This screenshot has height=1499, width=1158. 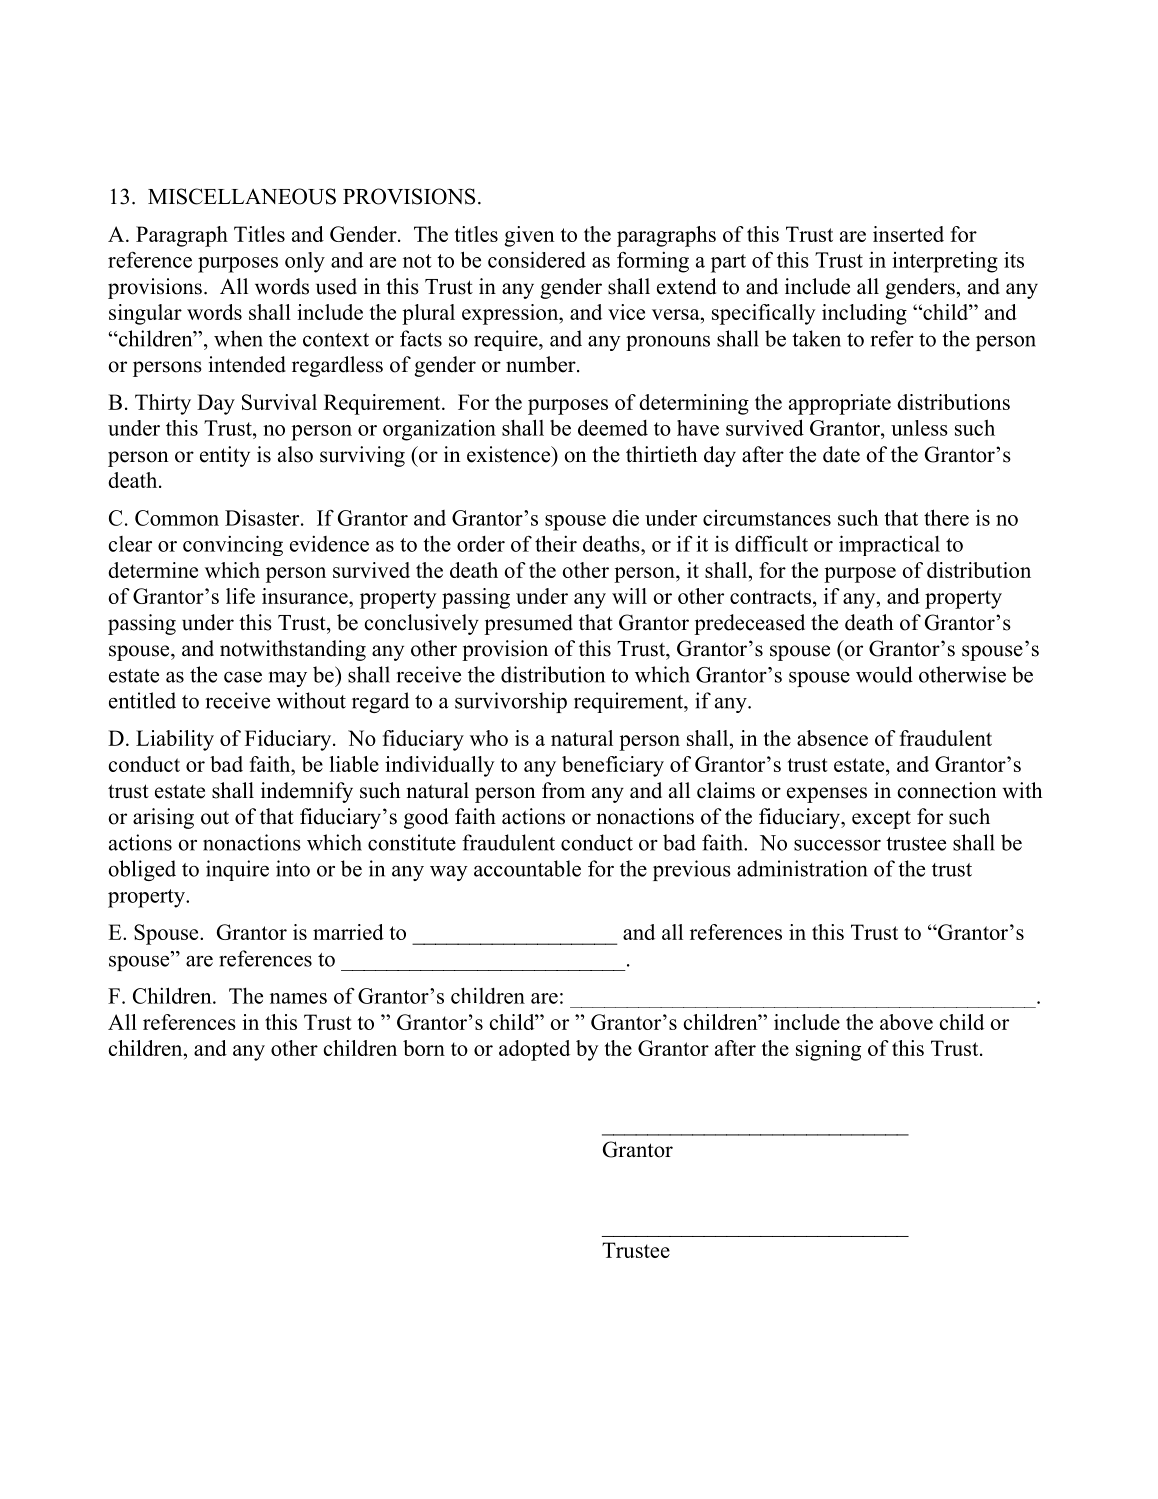 I want to click on arising, so click(x=163, y=818).
